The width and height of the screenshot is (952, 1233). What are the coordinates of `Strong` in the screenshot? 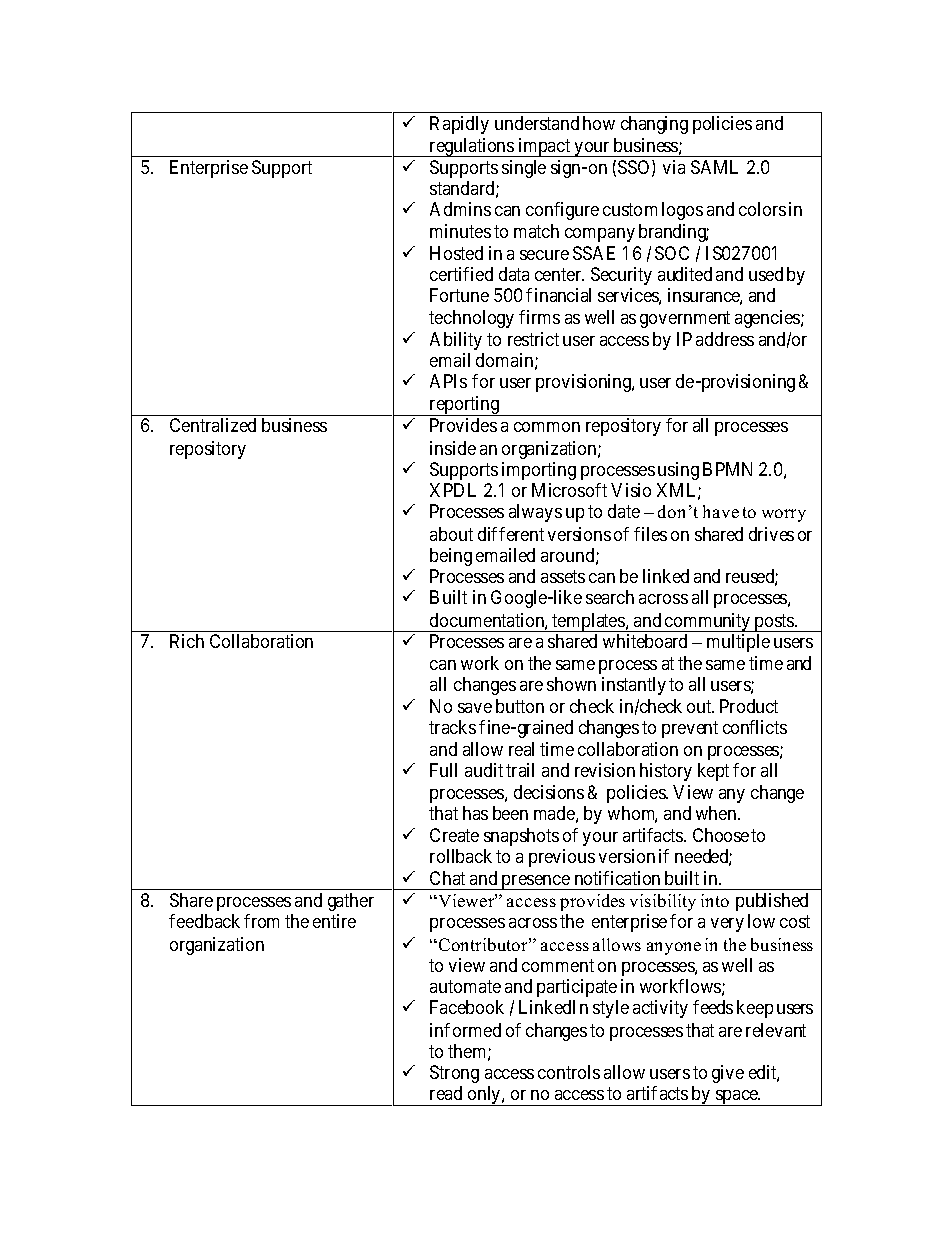 It's located at (454, 1074).
